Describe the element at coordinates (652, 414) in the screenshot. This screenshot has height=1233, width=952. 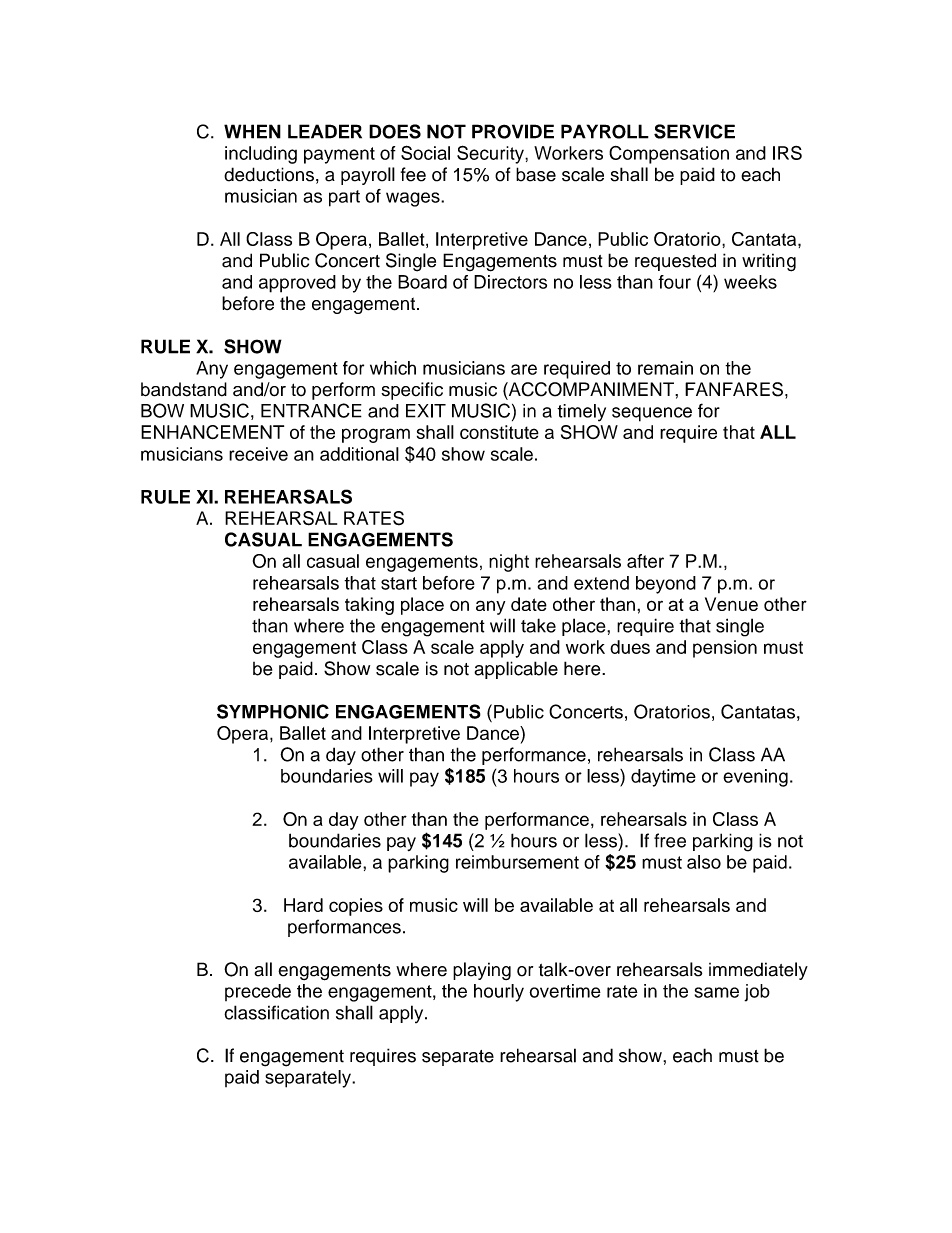
I see `sequence` at that location.
